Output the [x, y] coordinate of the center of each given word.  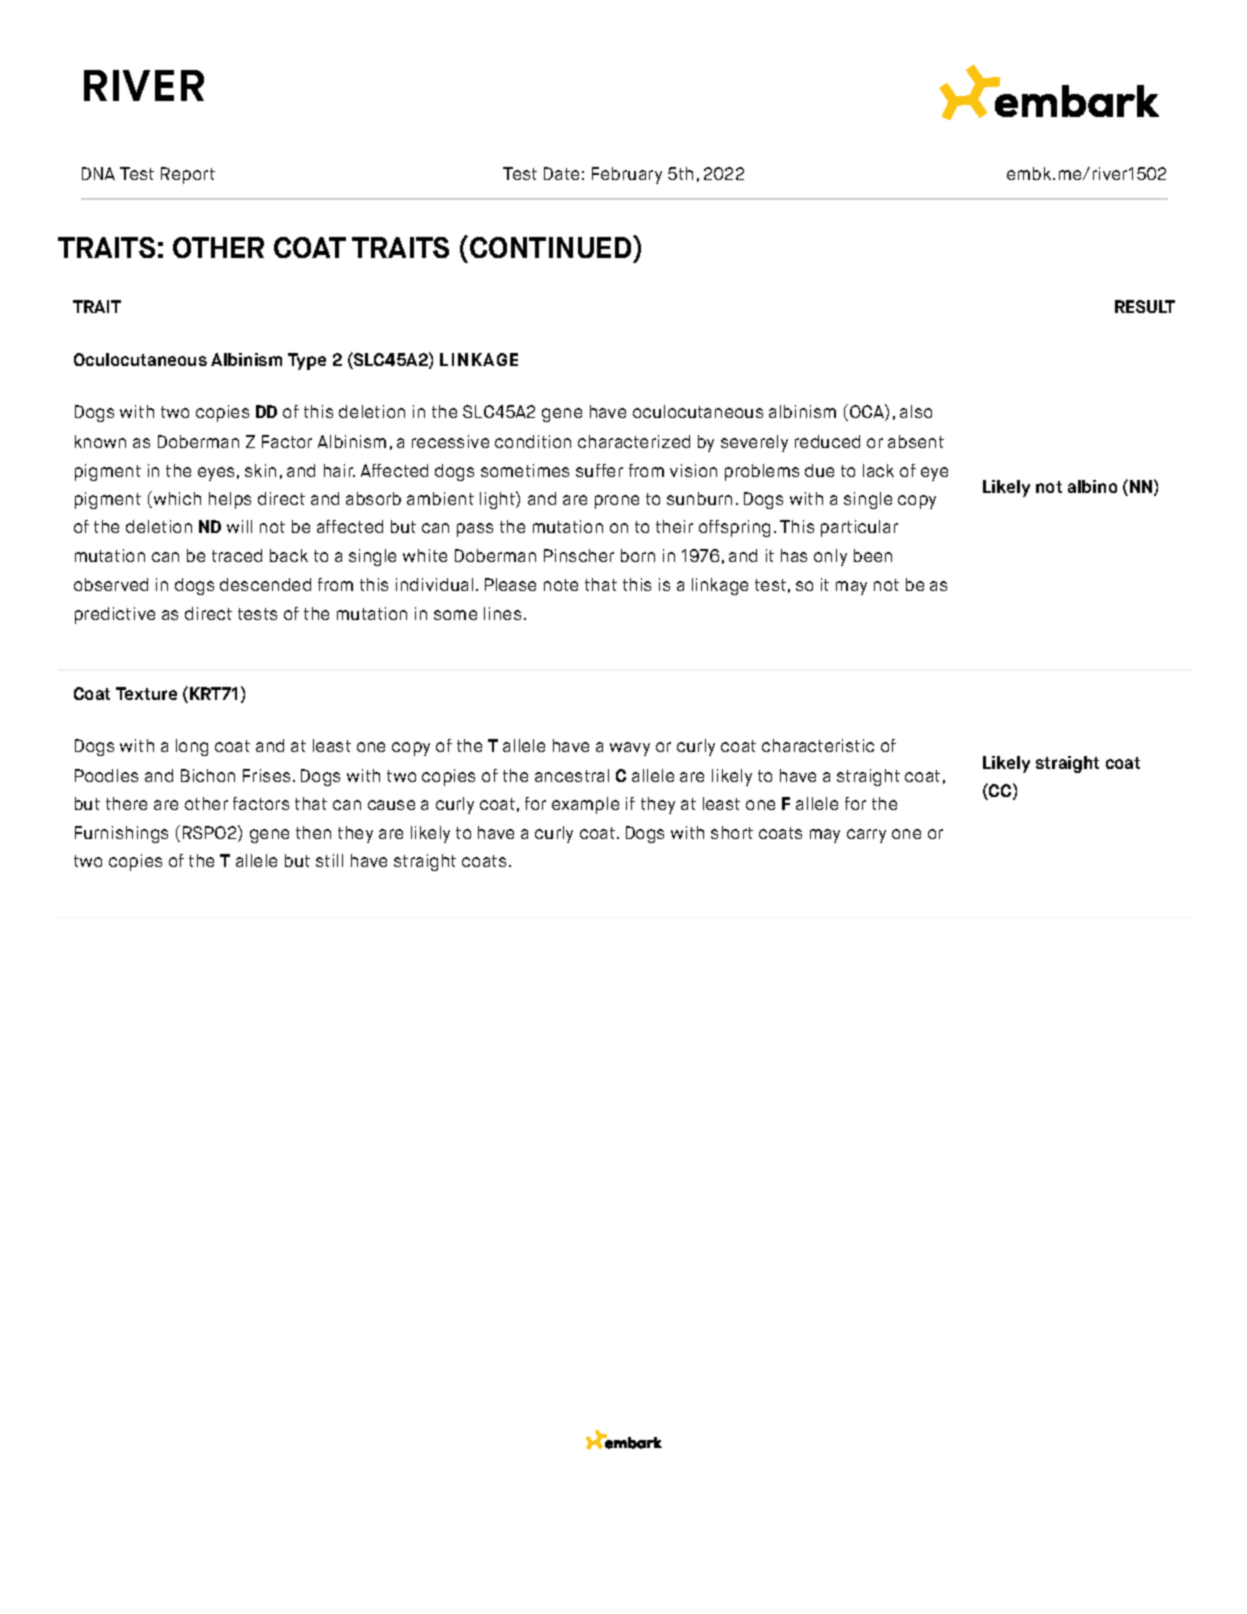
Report [188, 175]
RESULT [1145, 306]
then [313, 832]
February [627, 175]
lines [502, 613]
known [100, 441]
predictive [115, 615]
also [916, 411]
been [873, 555]
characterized [634, 441]
